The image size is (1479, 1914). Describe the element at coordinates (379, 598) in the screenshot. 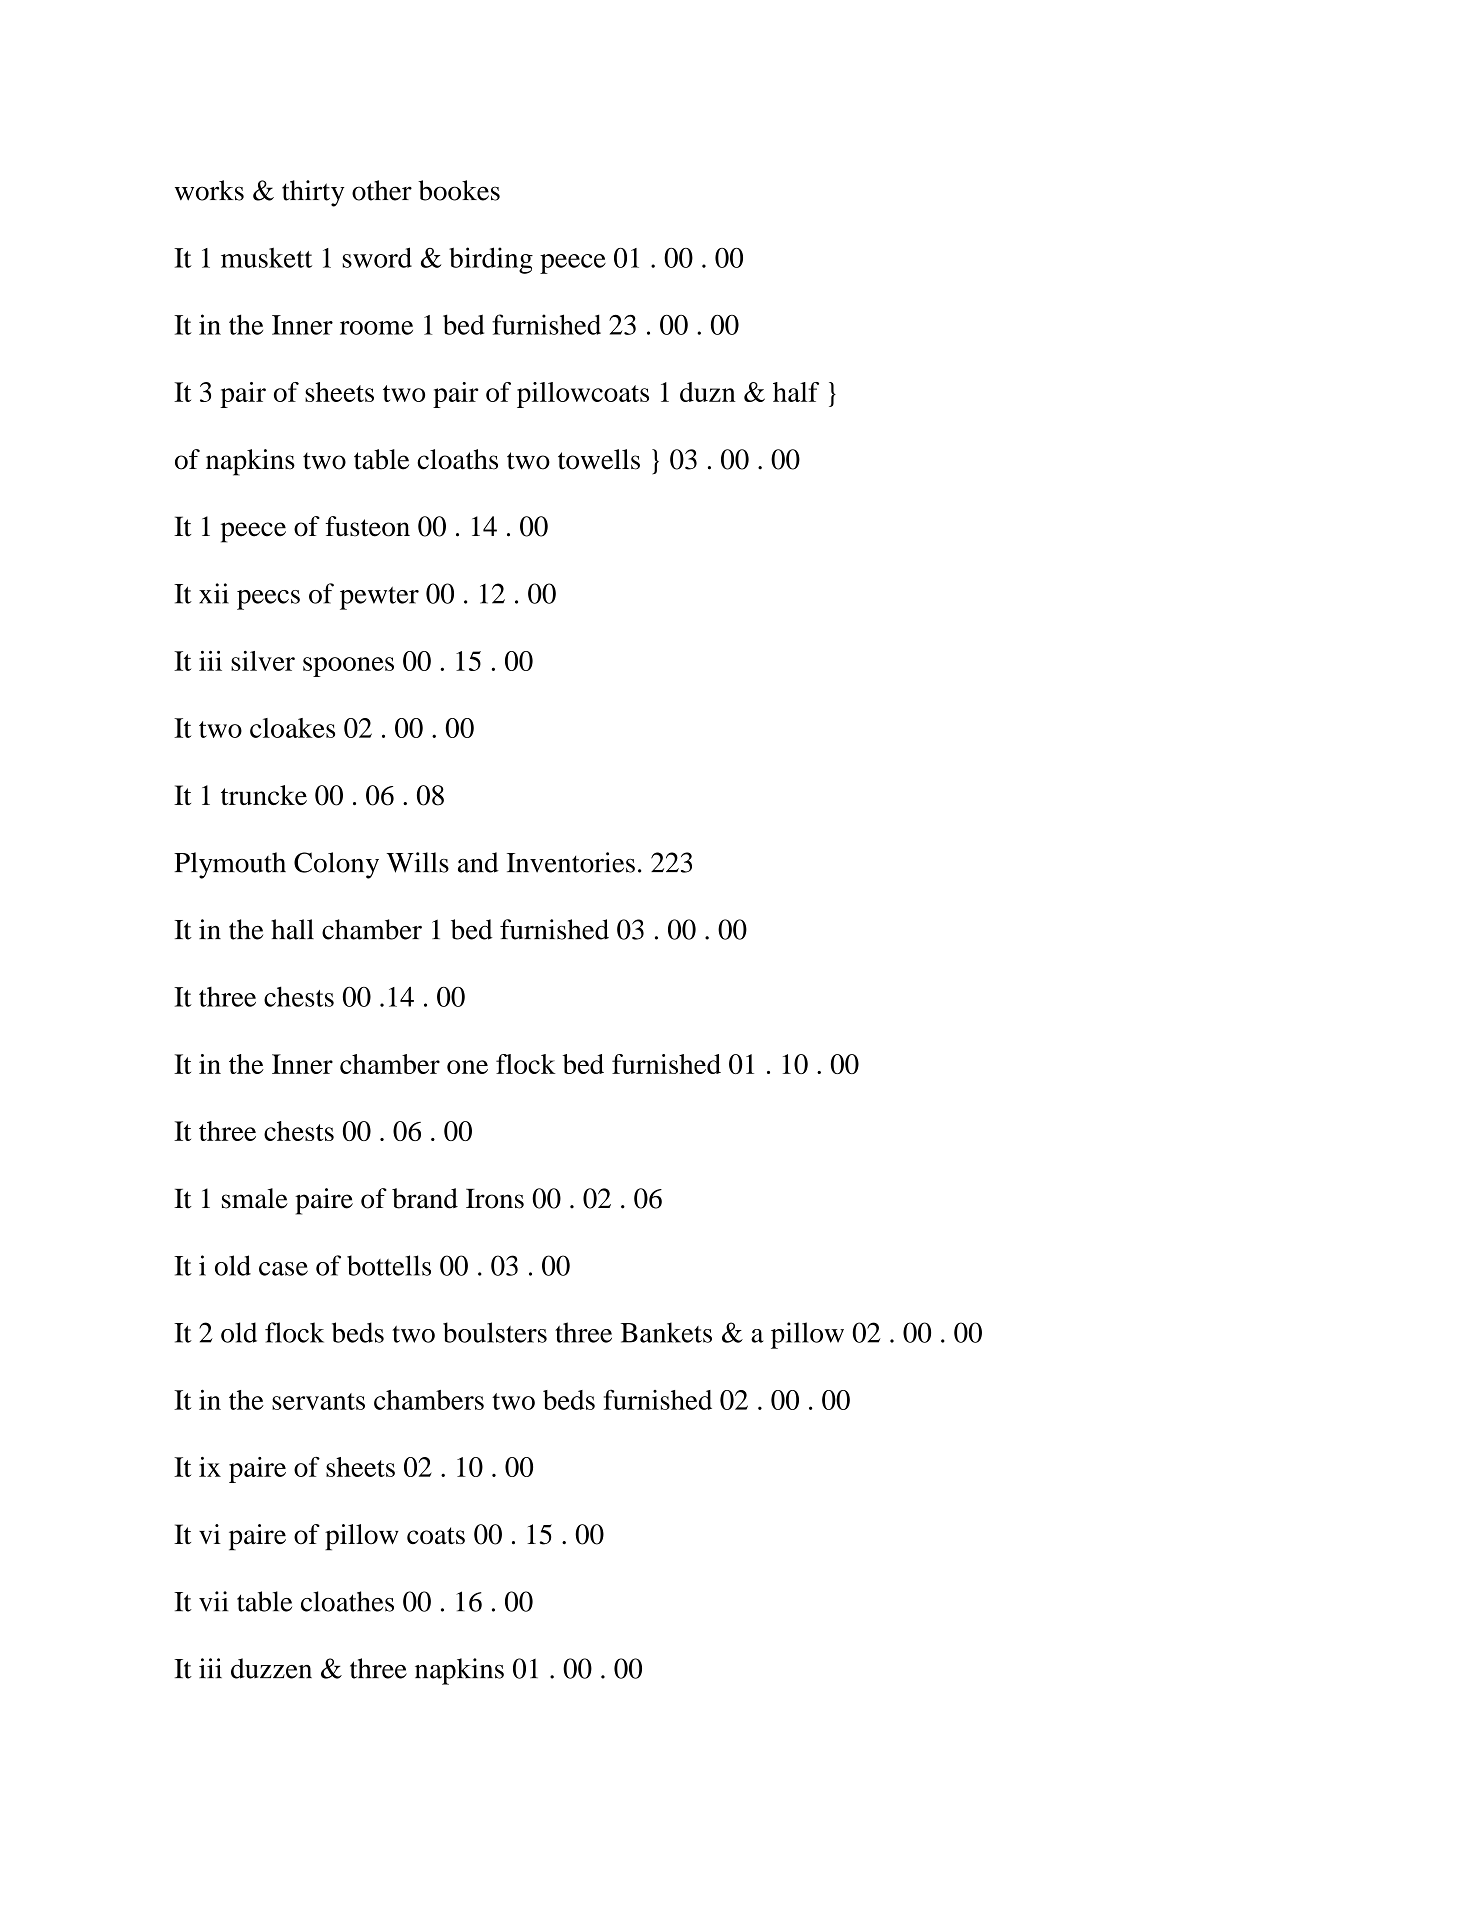

I see `pewter` at that location.
